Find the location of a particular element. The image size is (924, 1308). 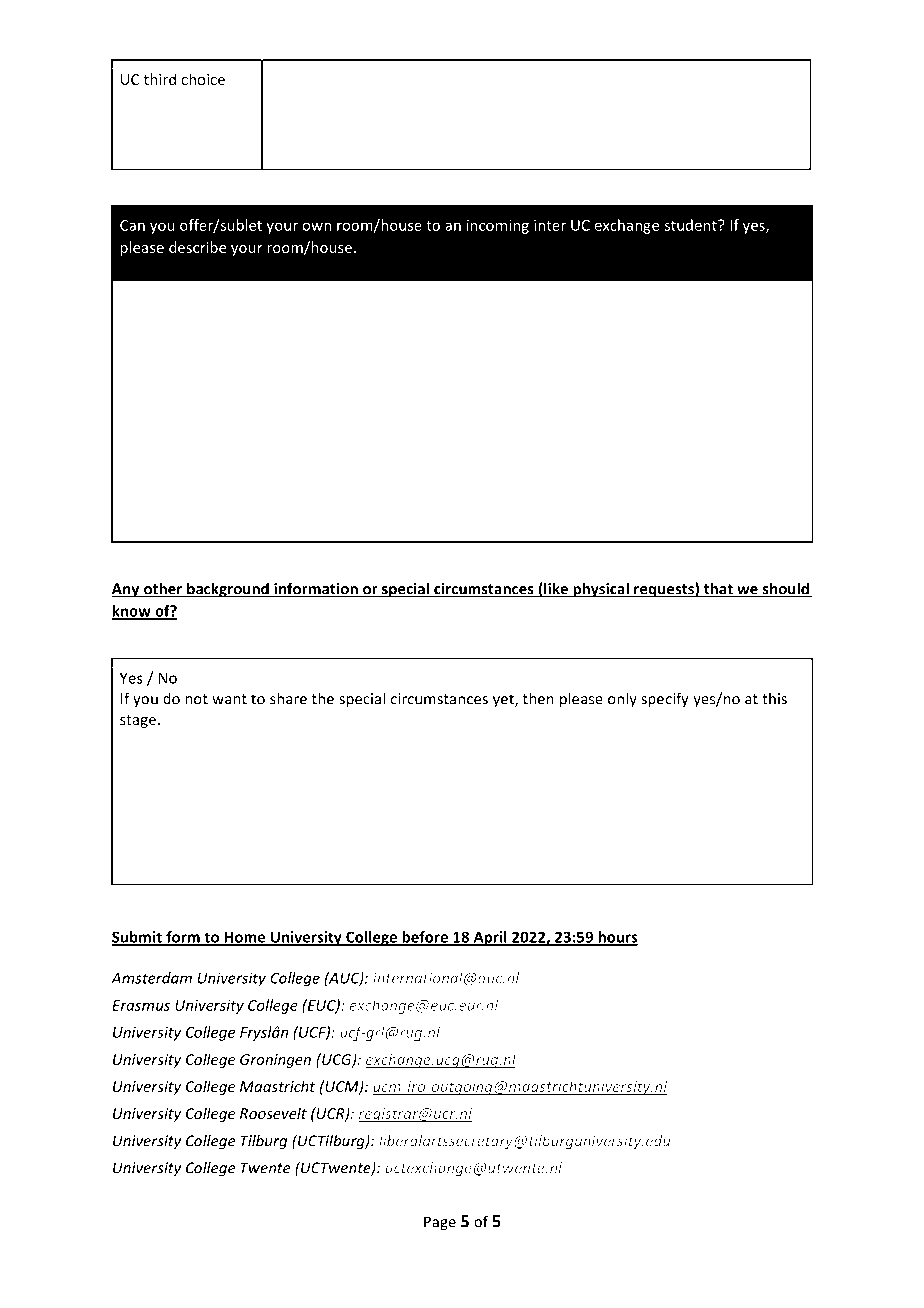

physical is located at coordinates (601, 590).
